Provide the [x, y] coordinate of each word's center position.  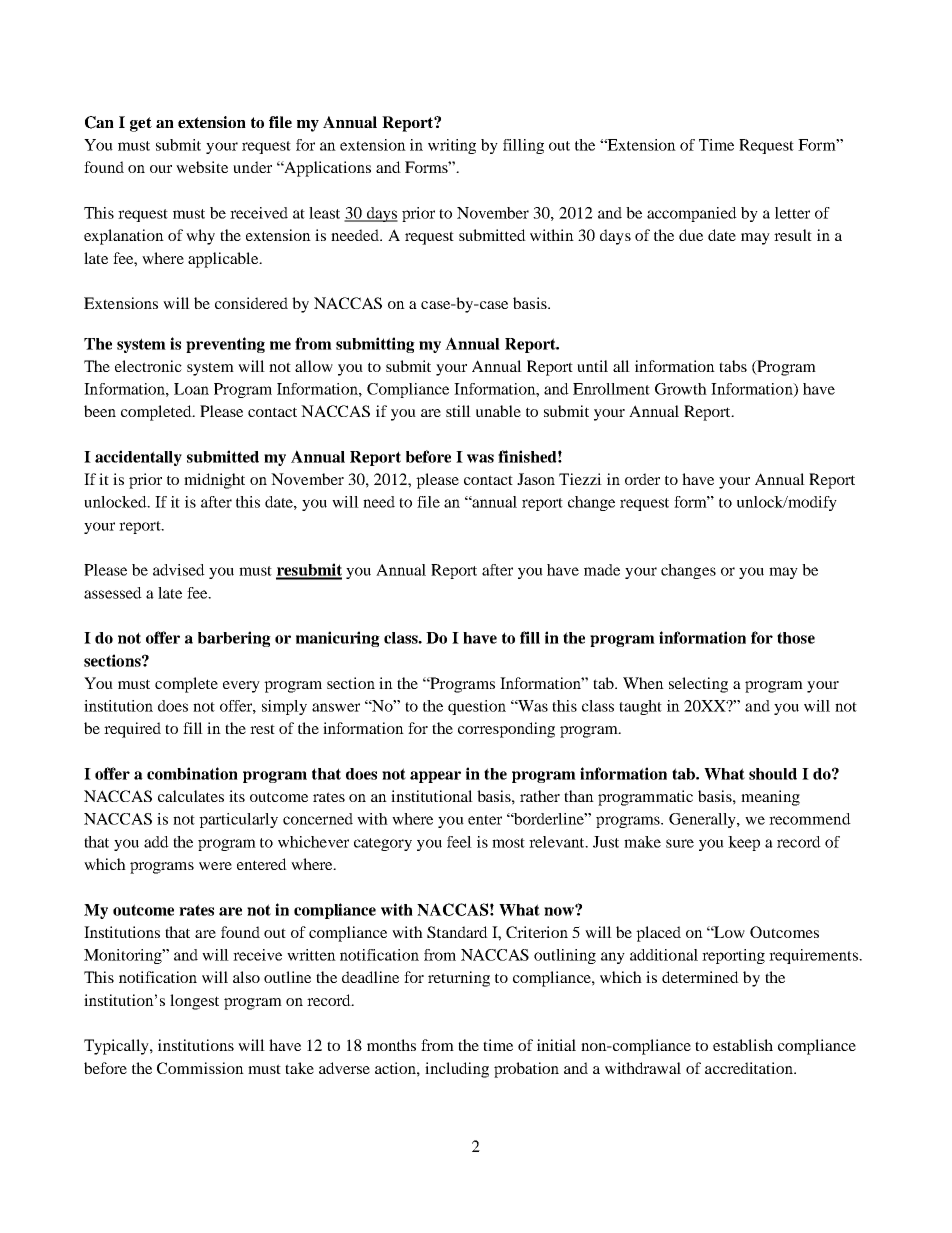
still [458, 411]
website [202, 167]
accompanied [692, 214]
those [796, 638]
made [602, 570]
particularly [238, 820]
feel [459, 842]
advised [179, 570]
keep [744, 843]
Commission [200, 1068]
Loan [191, 389]
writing [452, 146]
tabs [733, 366]
